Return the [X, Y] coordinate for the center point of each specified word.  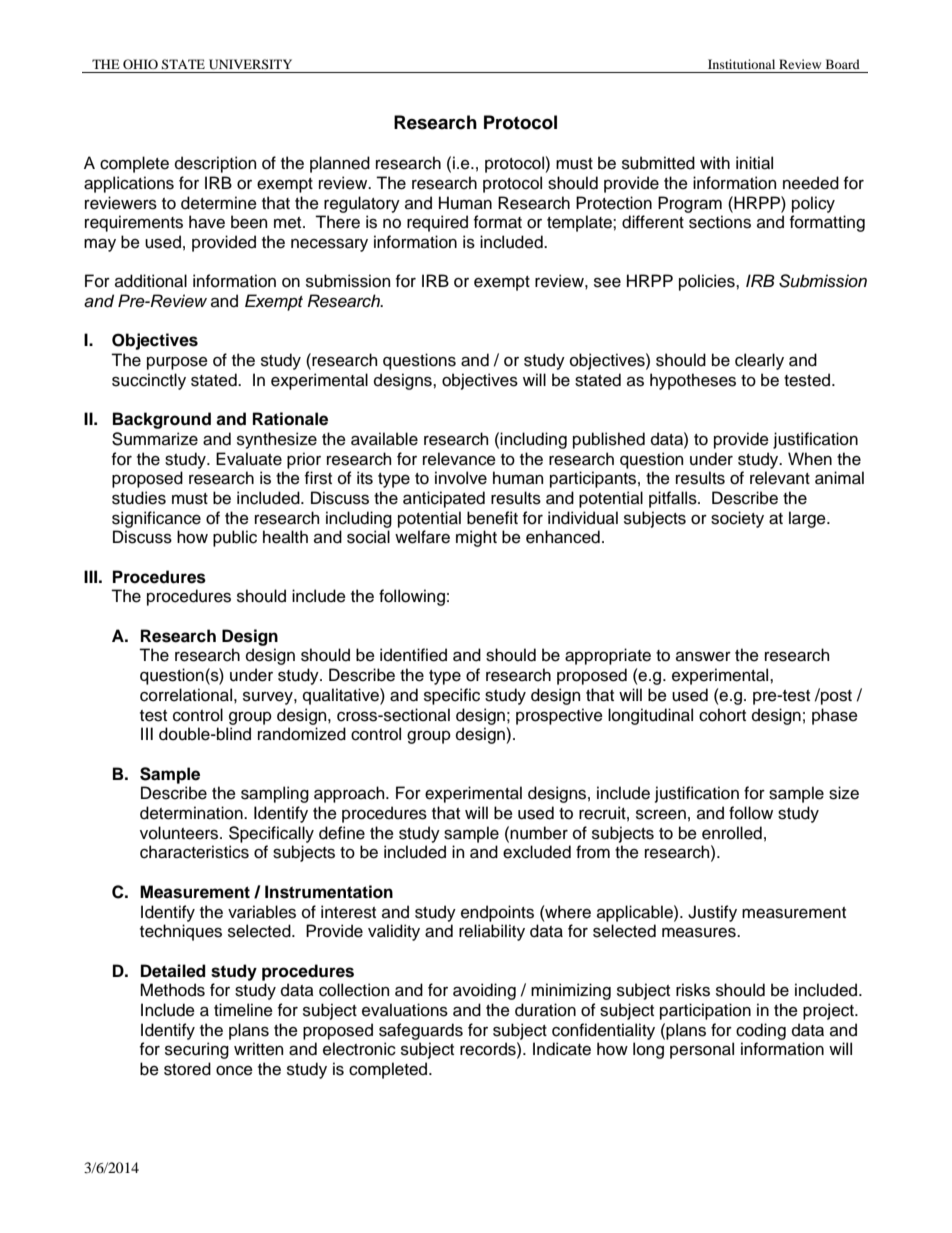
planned [340, 164]
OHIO [140, 64]
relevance [459, 459]
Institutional [741, 64]
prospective [559, 716]
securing [197, 1050]
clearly [759, 361]
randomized [302, 734]
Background [162, 420]
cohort [722, 715]
